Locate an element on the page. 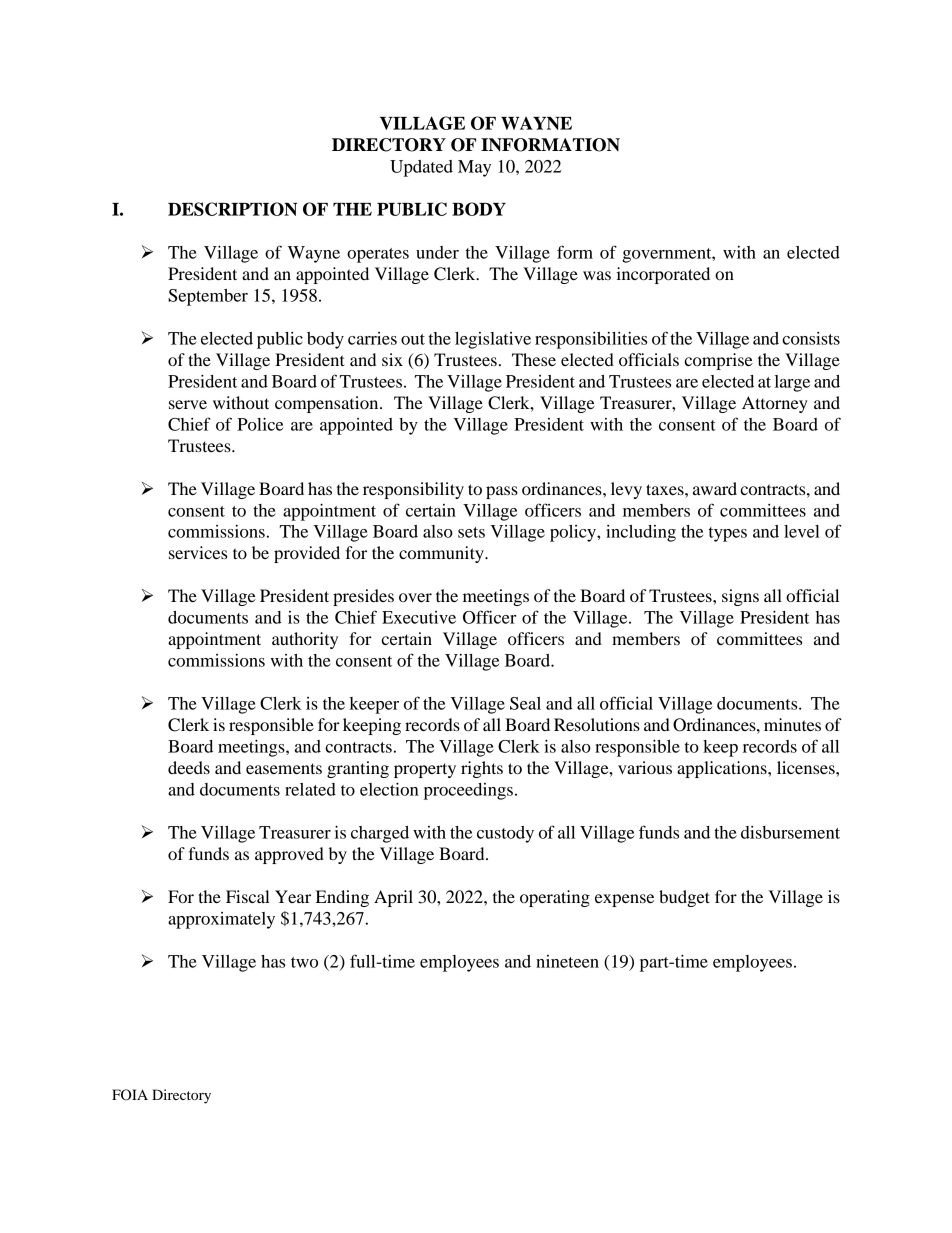  authority is located at coordinates (305, 640).
